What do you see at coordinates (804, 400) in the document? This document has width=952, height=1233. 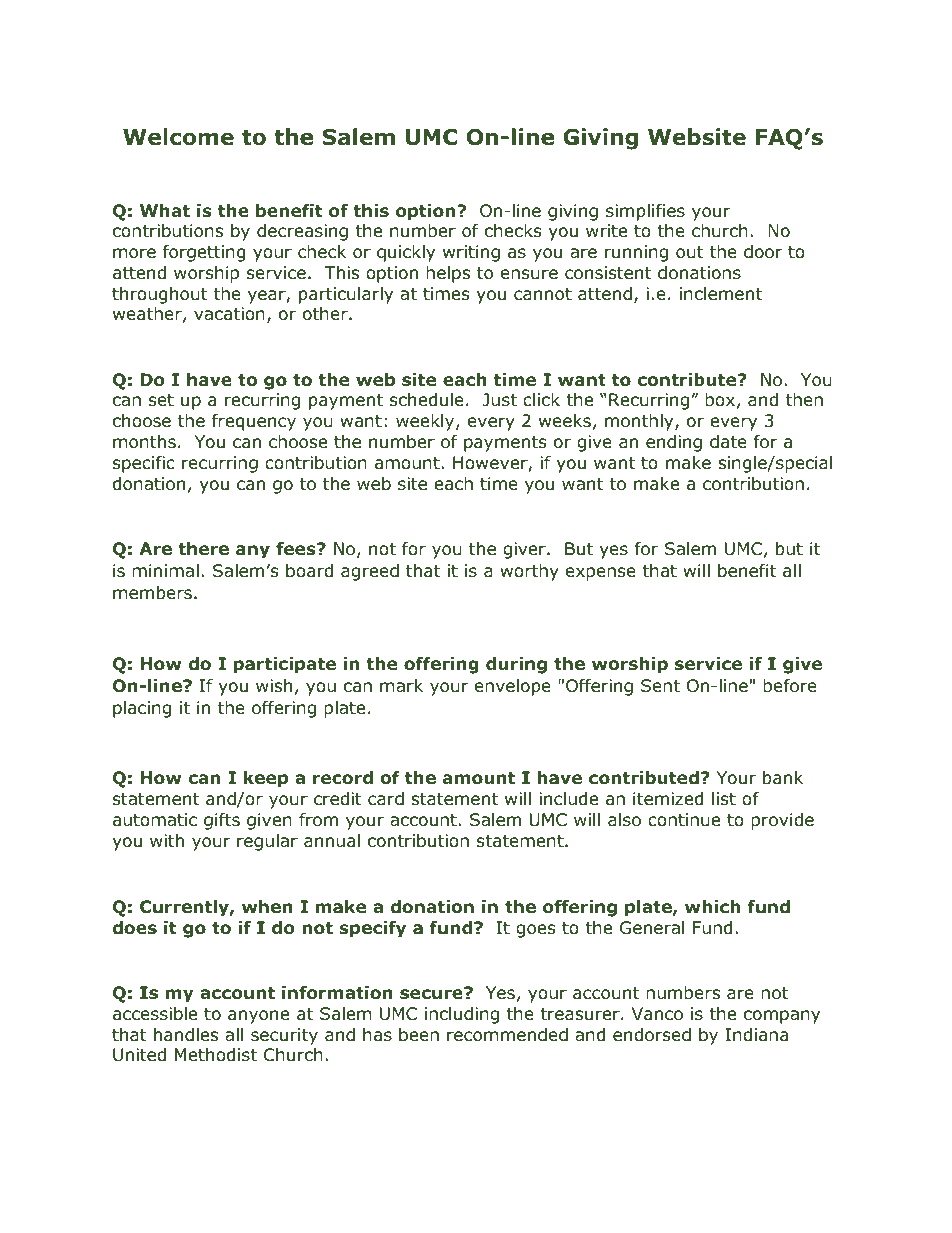 I see `then` at bounding box center [804, 400].
